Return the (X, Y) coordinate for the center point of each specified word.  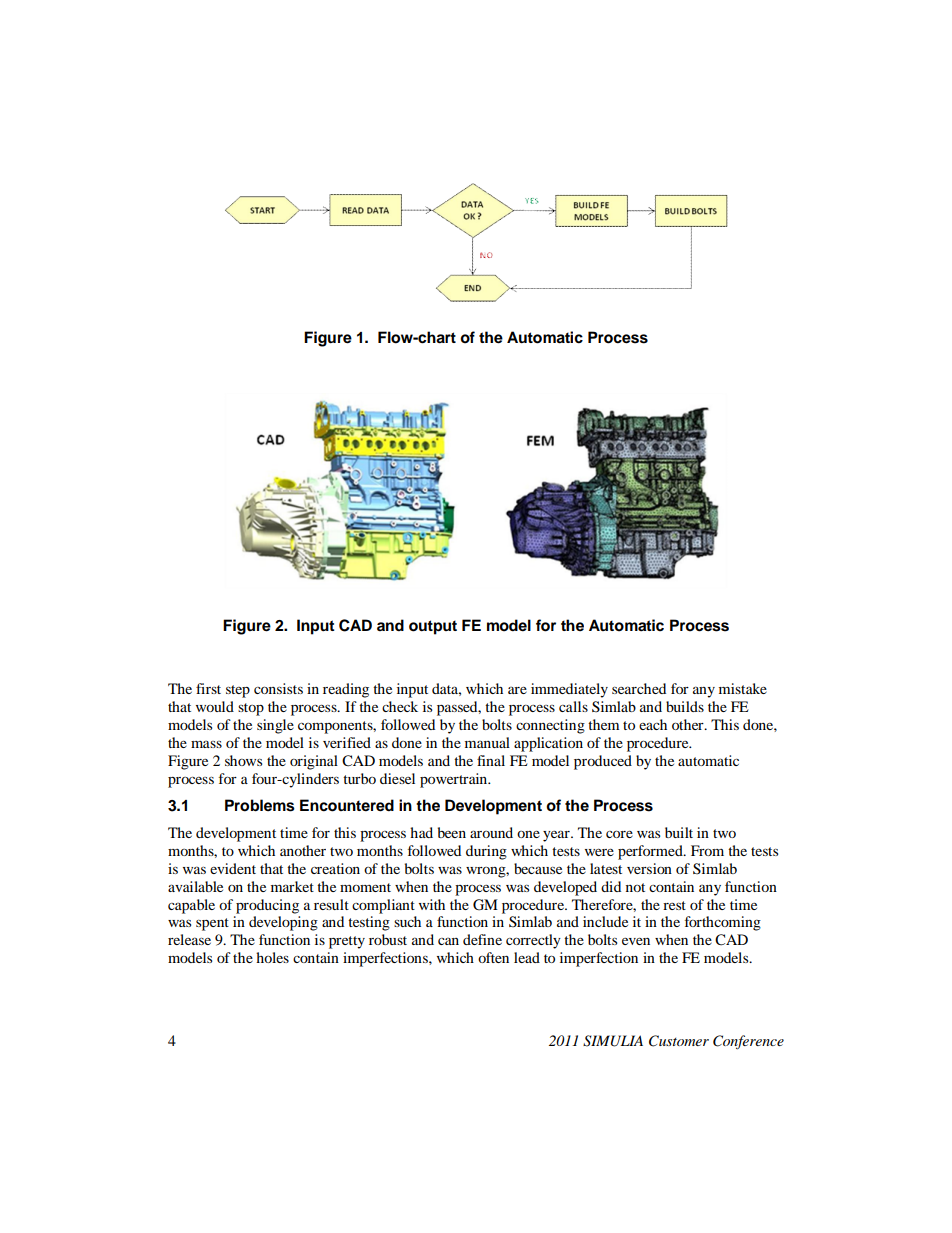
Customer (679, 1041)
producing (267, 906)
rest (674, 905)
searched (639, 688)
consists (278, 688)
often (493, 957)
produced (603, 762)
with (432, 904)
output (433, 627)
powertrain (455, 780)
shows (243, 760)
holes (272, 957)
